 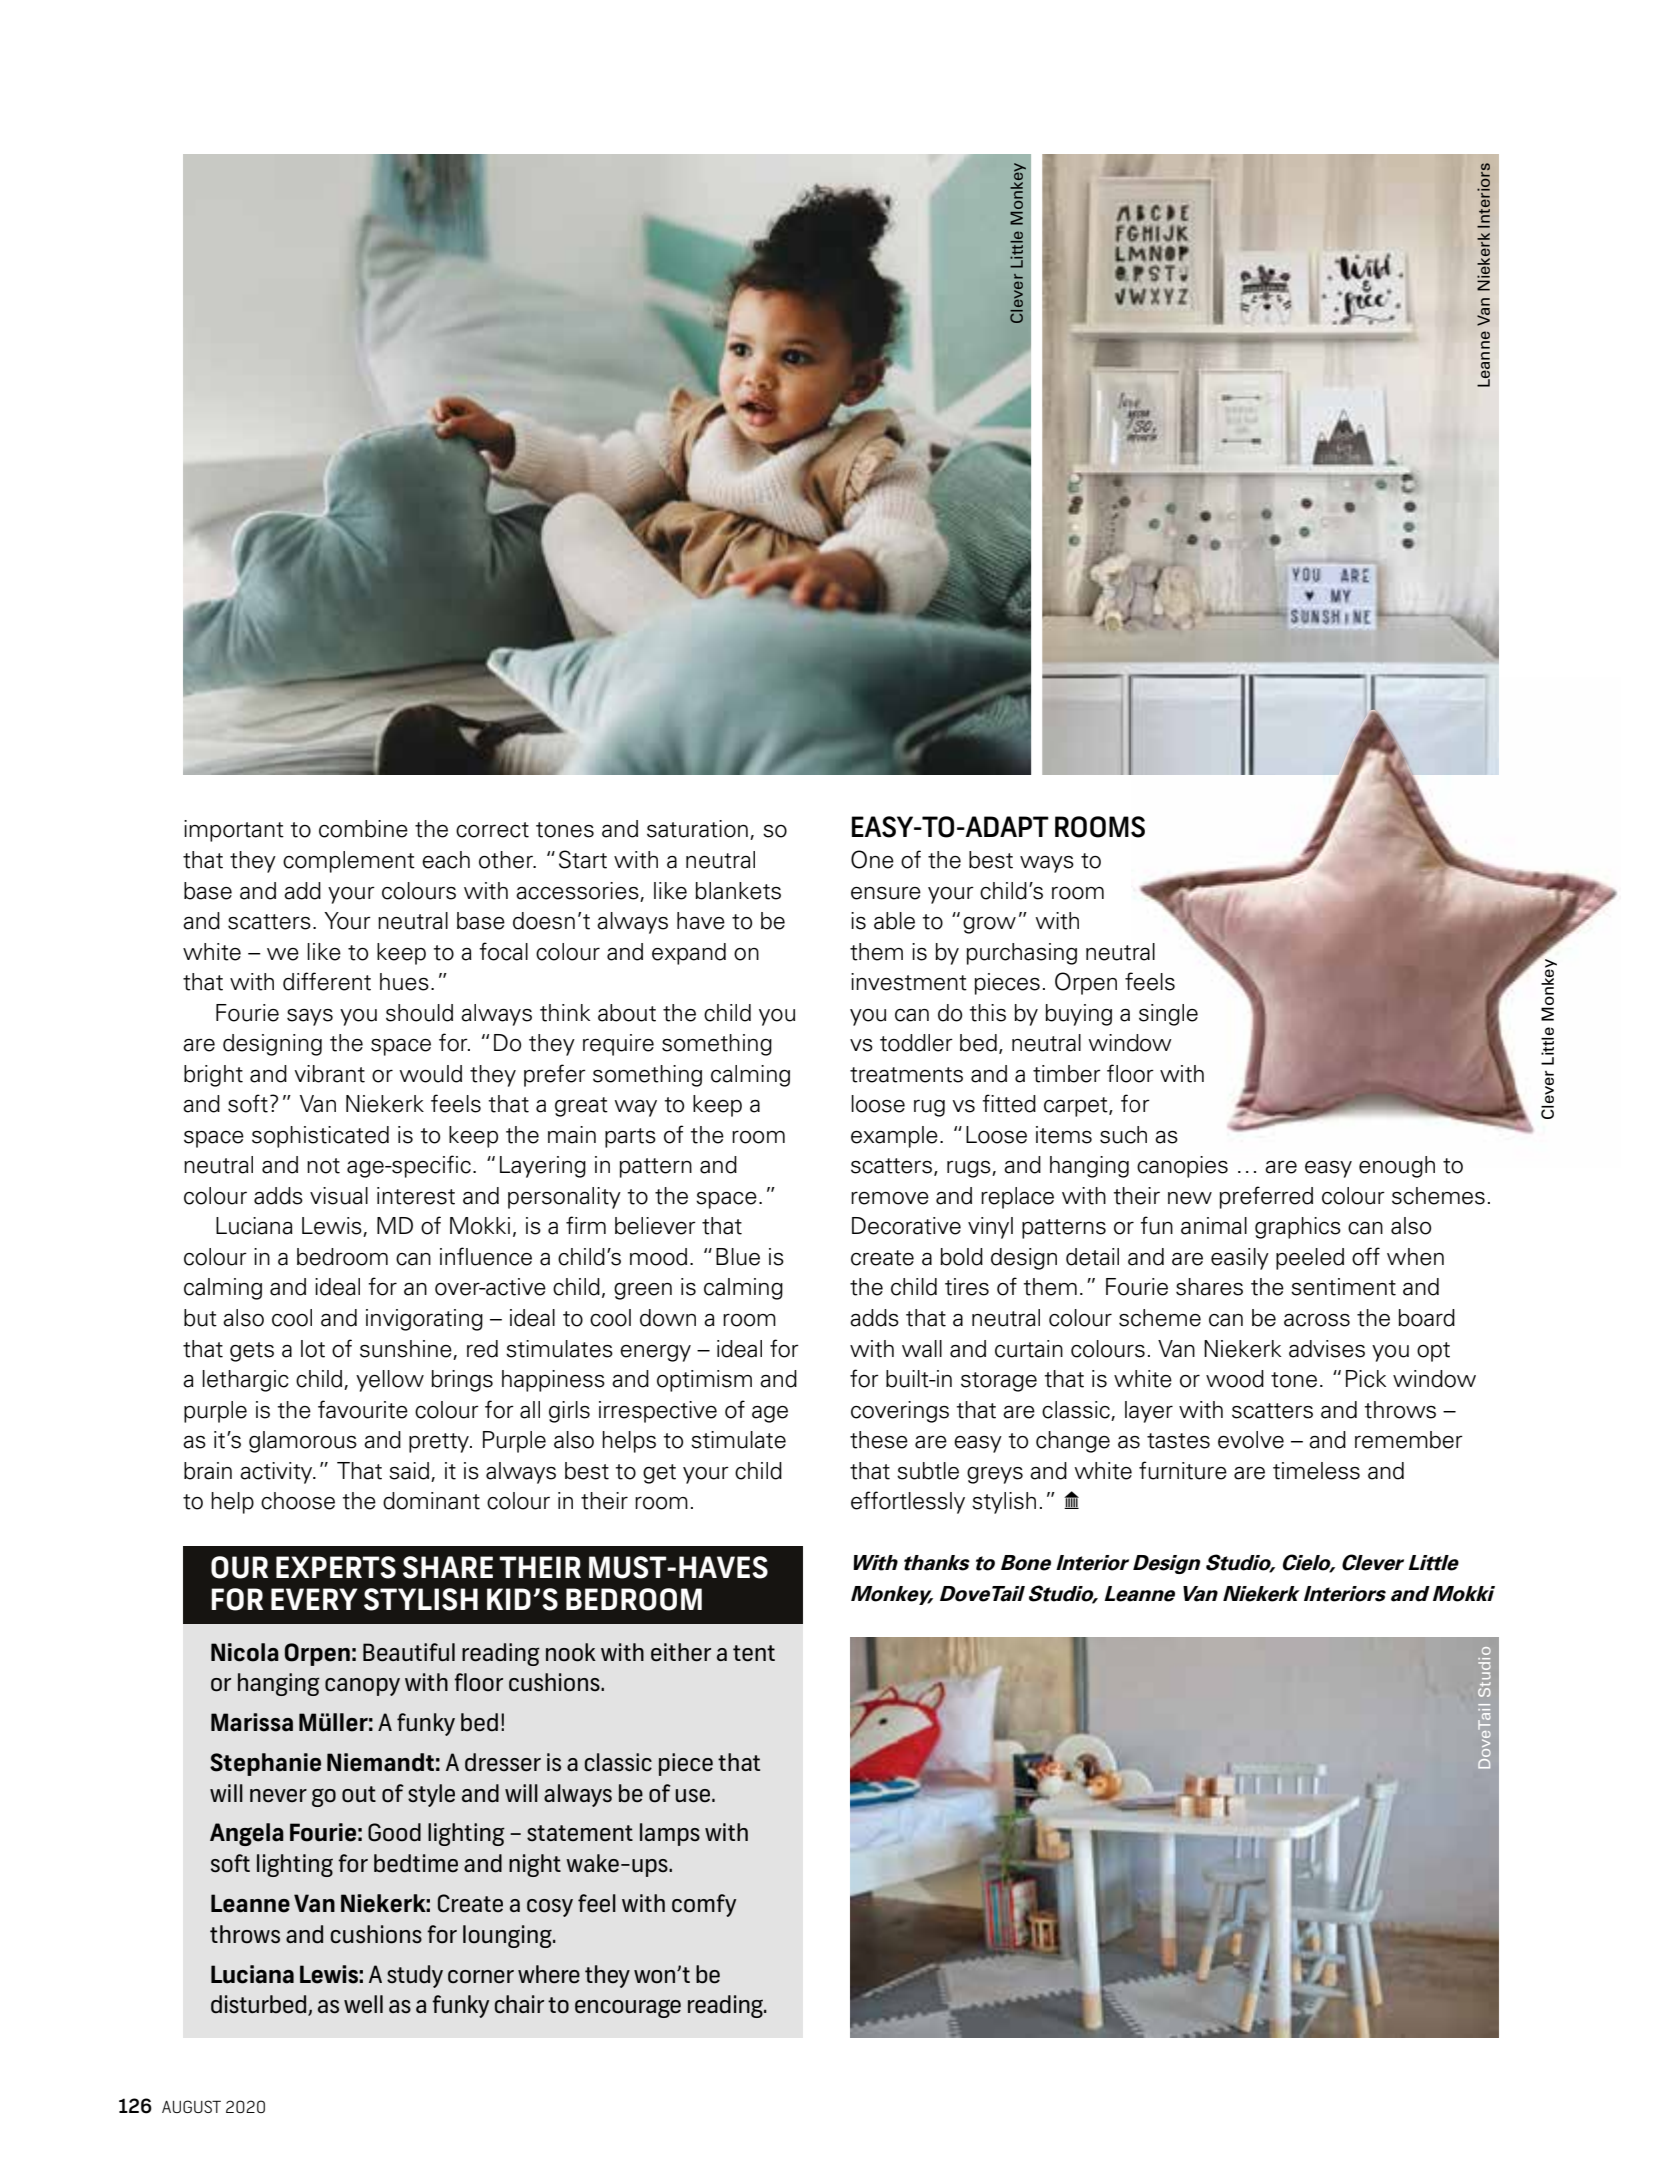 What do you see at coordinates (738, 891) in the screenshot?
I see `blankets` at bounding box center [738, 891].
